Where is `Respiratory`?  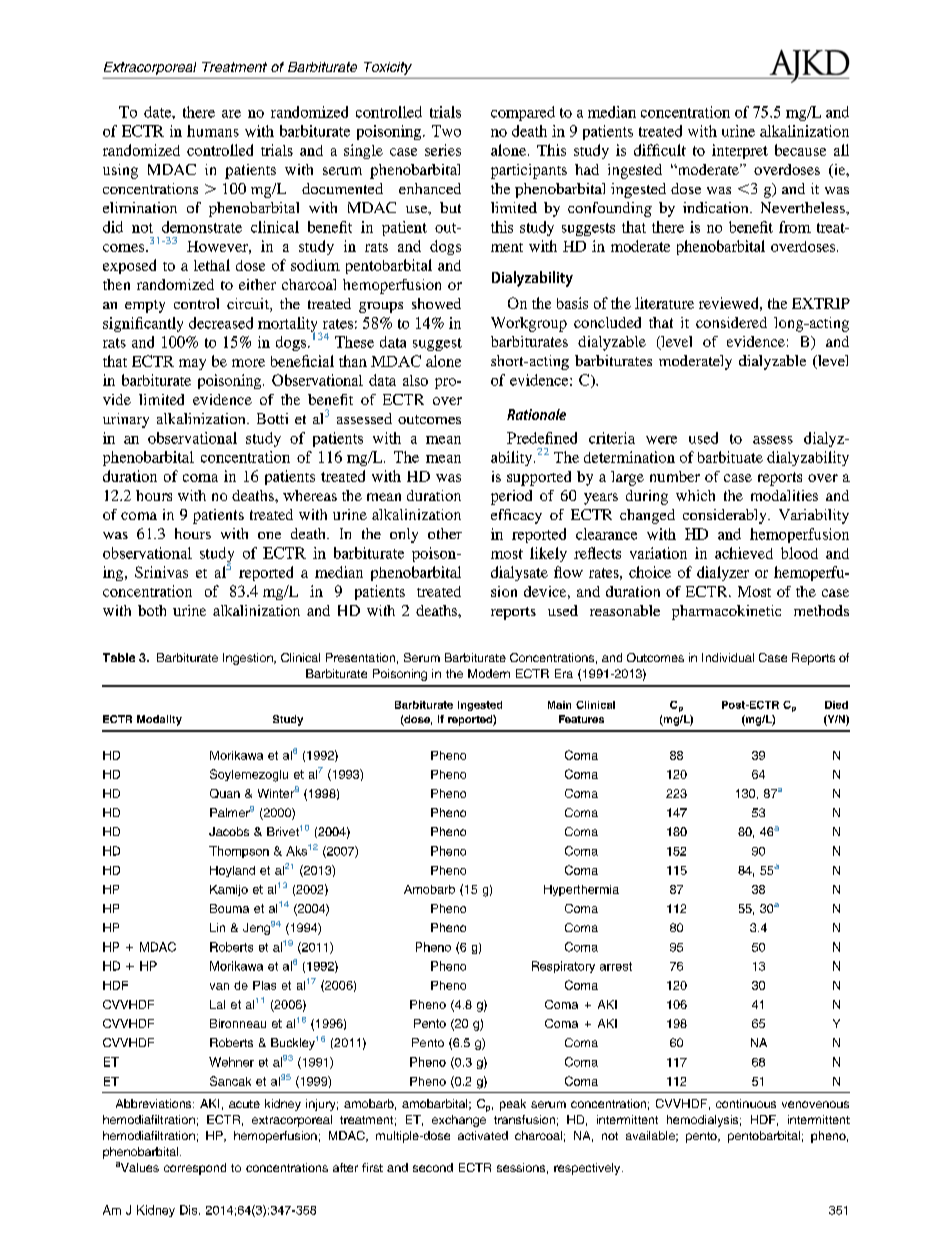 Respiratory is located at coordinates (563, 967).
